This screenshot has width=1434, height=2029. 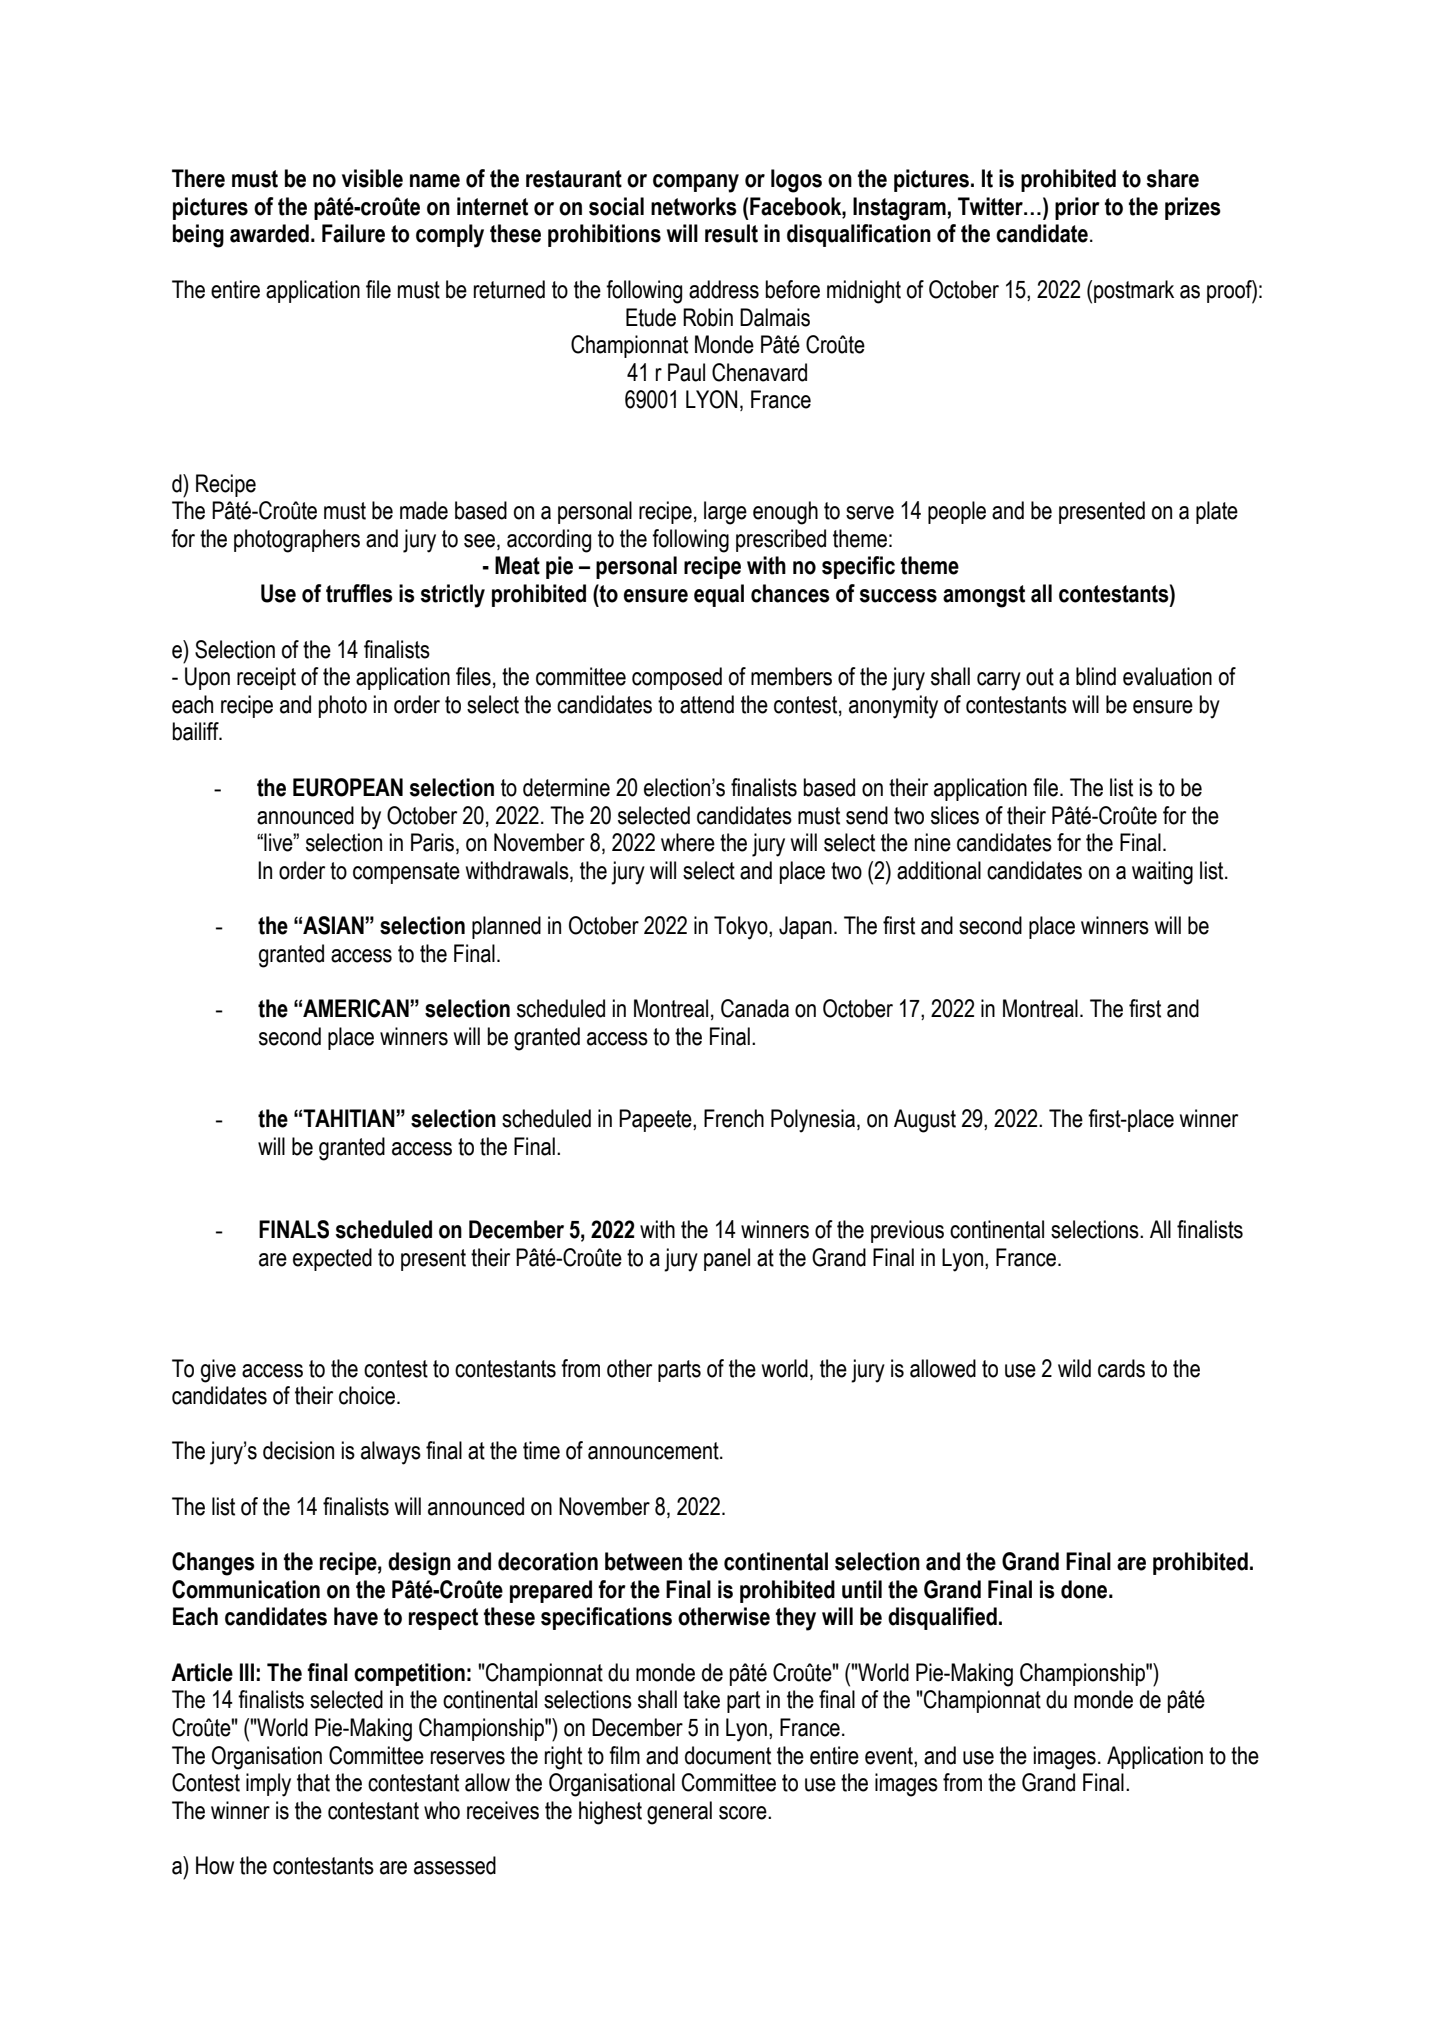 I want to click on compensate, so click(x=406, y=873).
